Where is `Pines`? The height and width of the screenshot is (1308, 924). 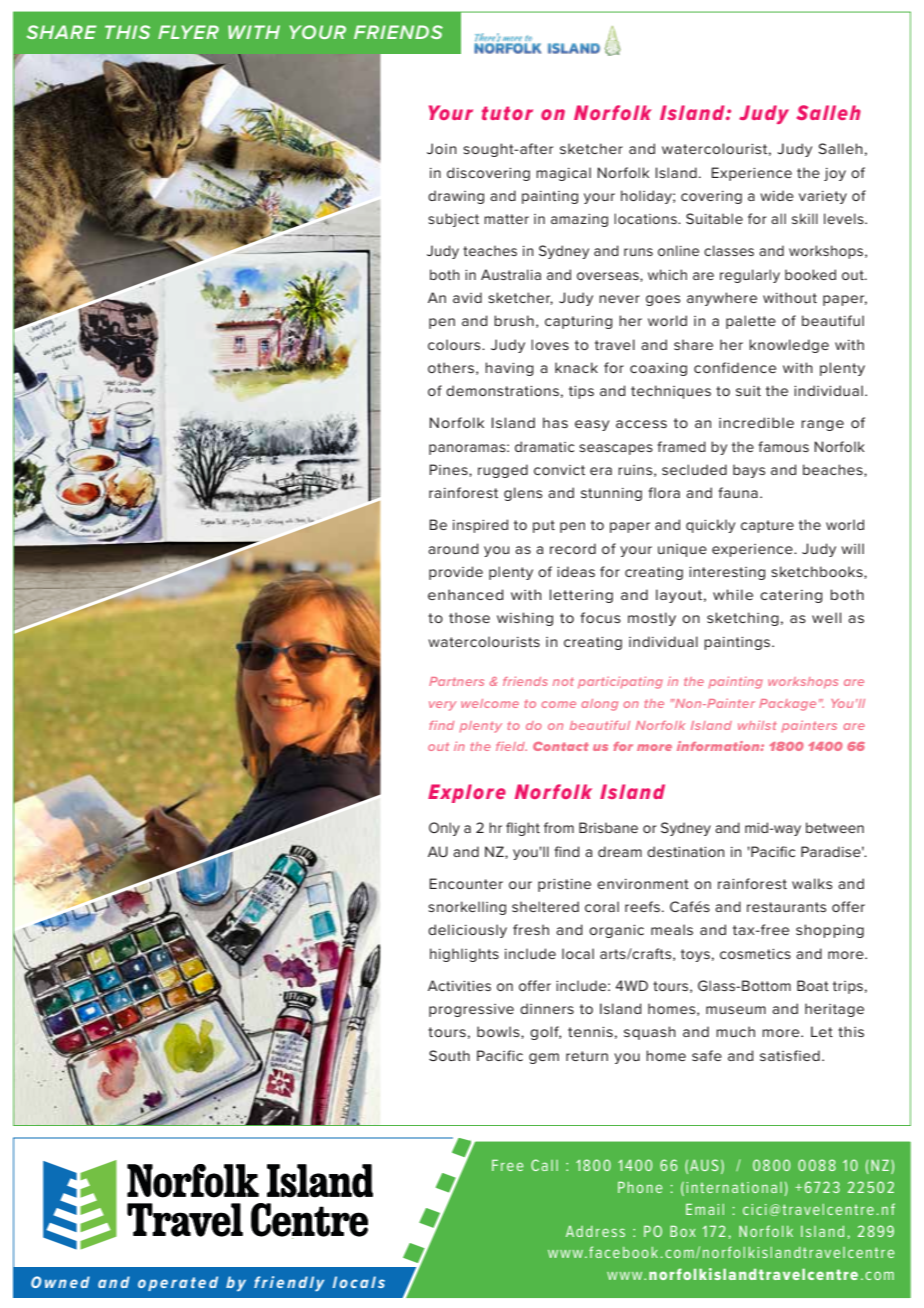
Pines is located at coordinates (449, 470).
